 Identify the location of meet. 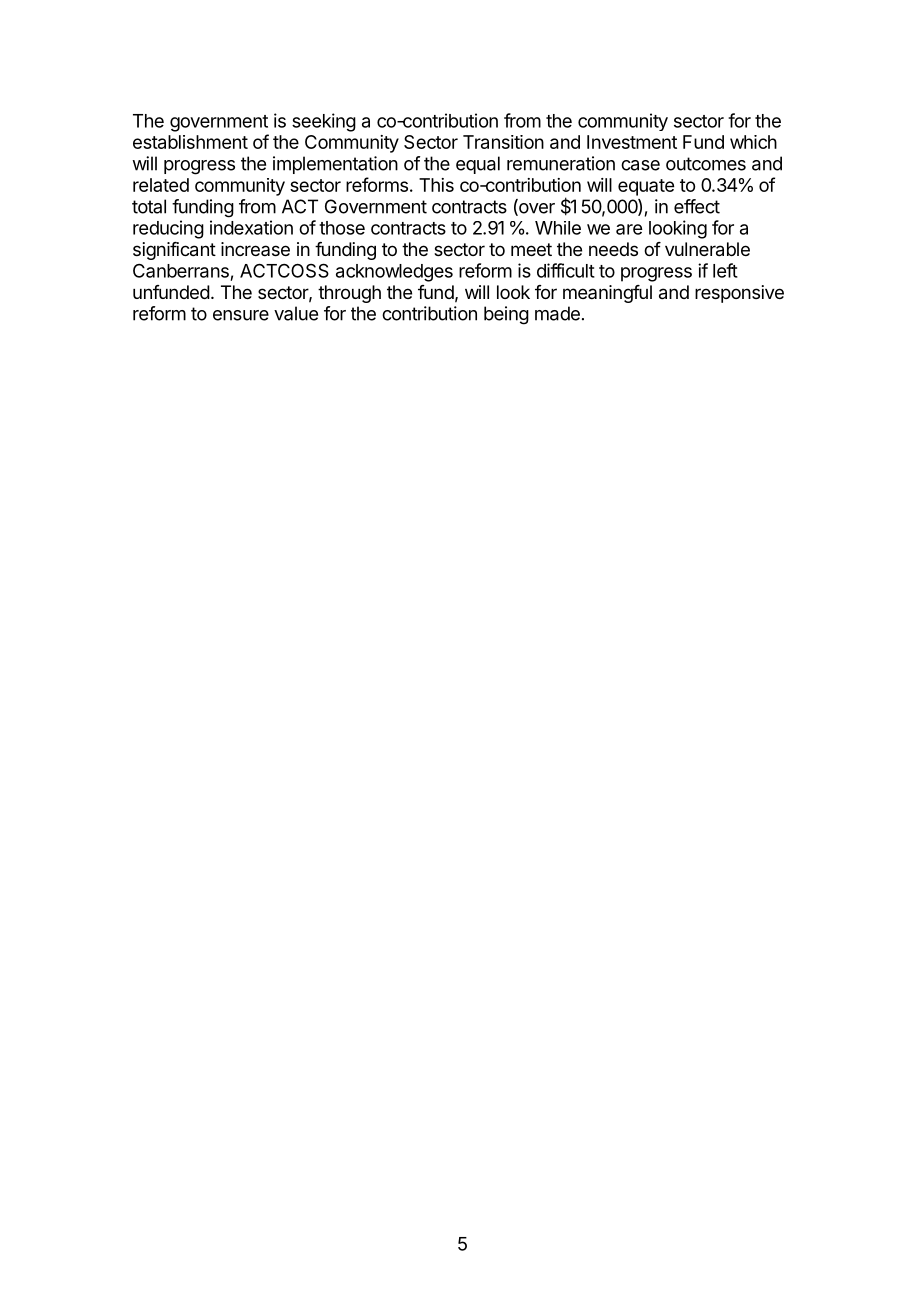
(531, 249).
